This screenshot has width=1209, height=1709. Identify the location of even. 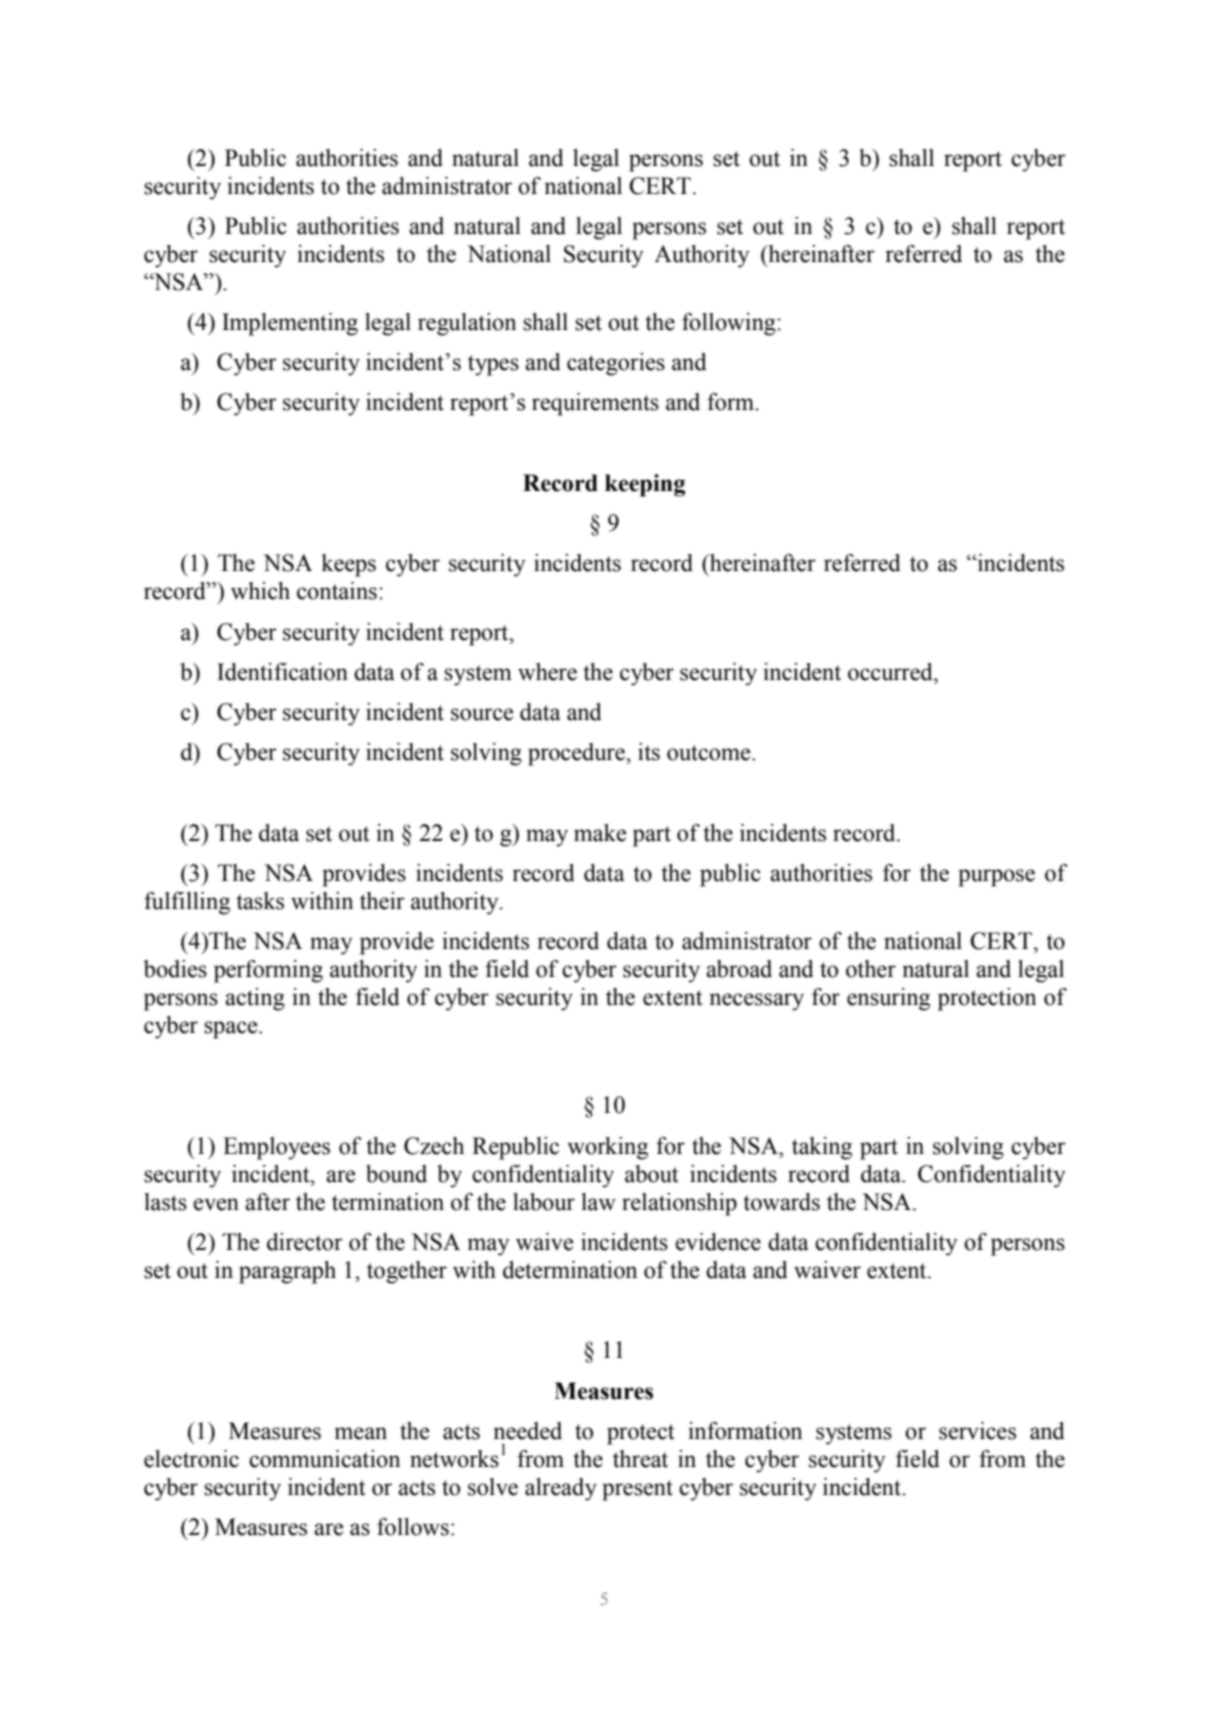
(216, 1204).
